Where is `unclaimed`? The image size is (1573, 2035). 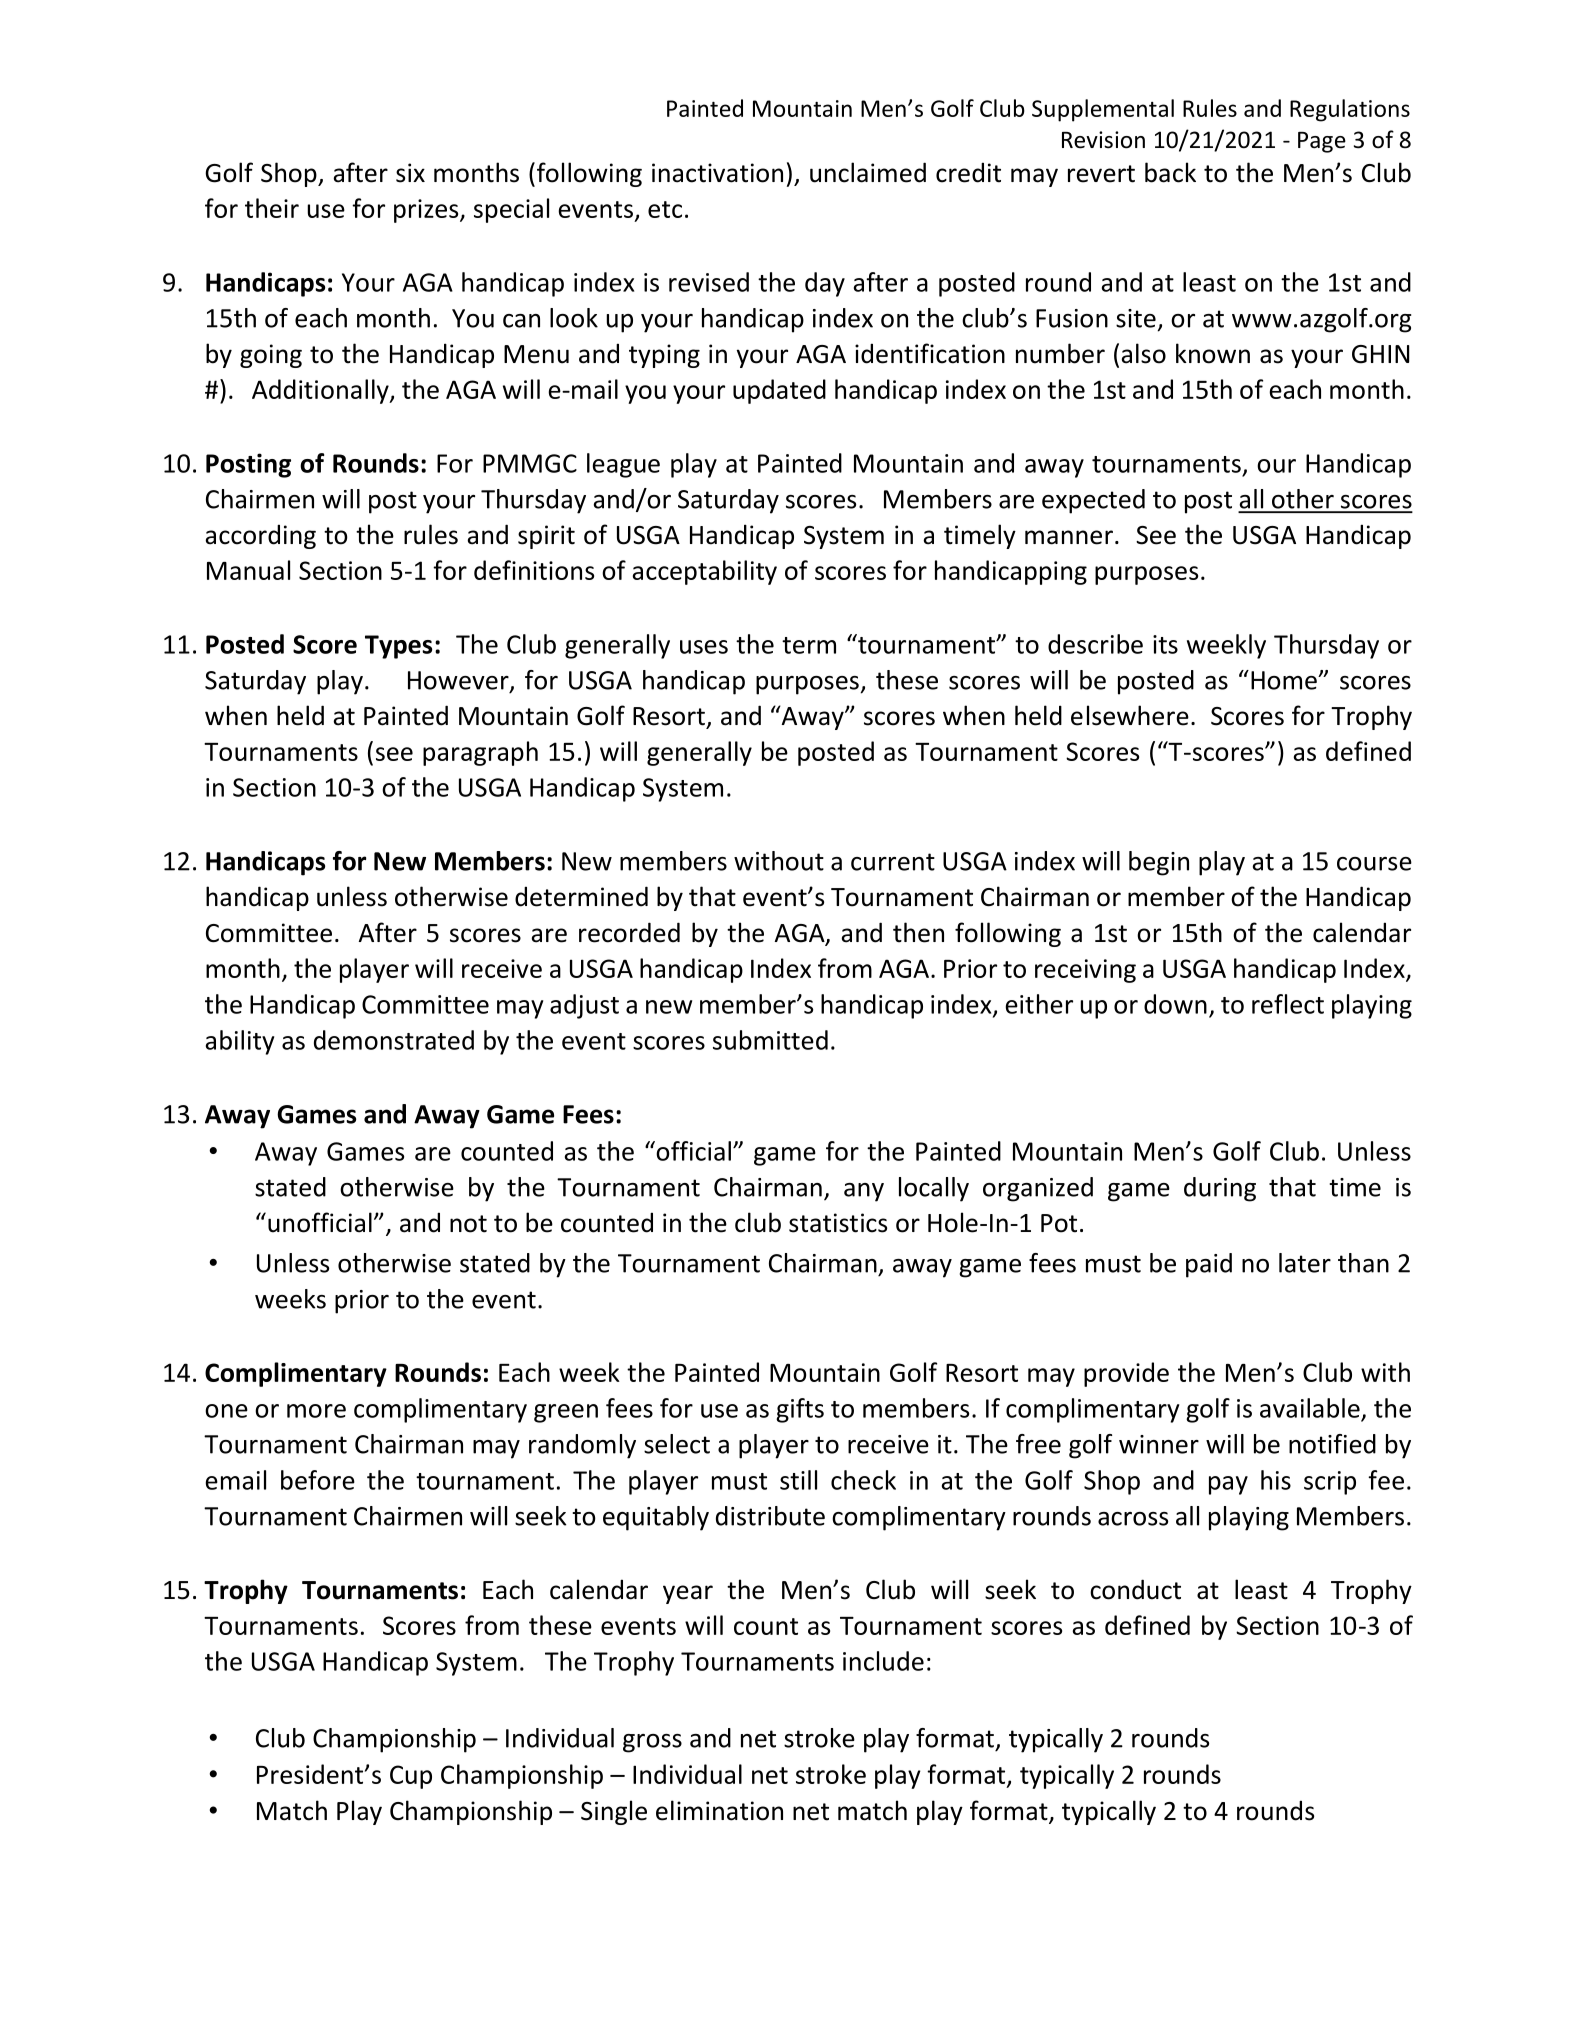 unclaimed is located at coordinates (868, 172).
